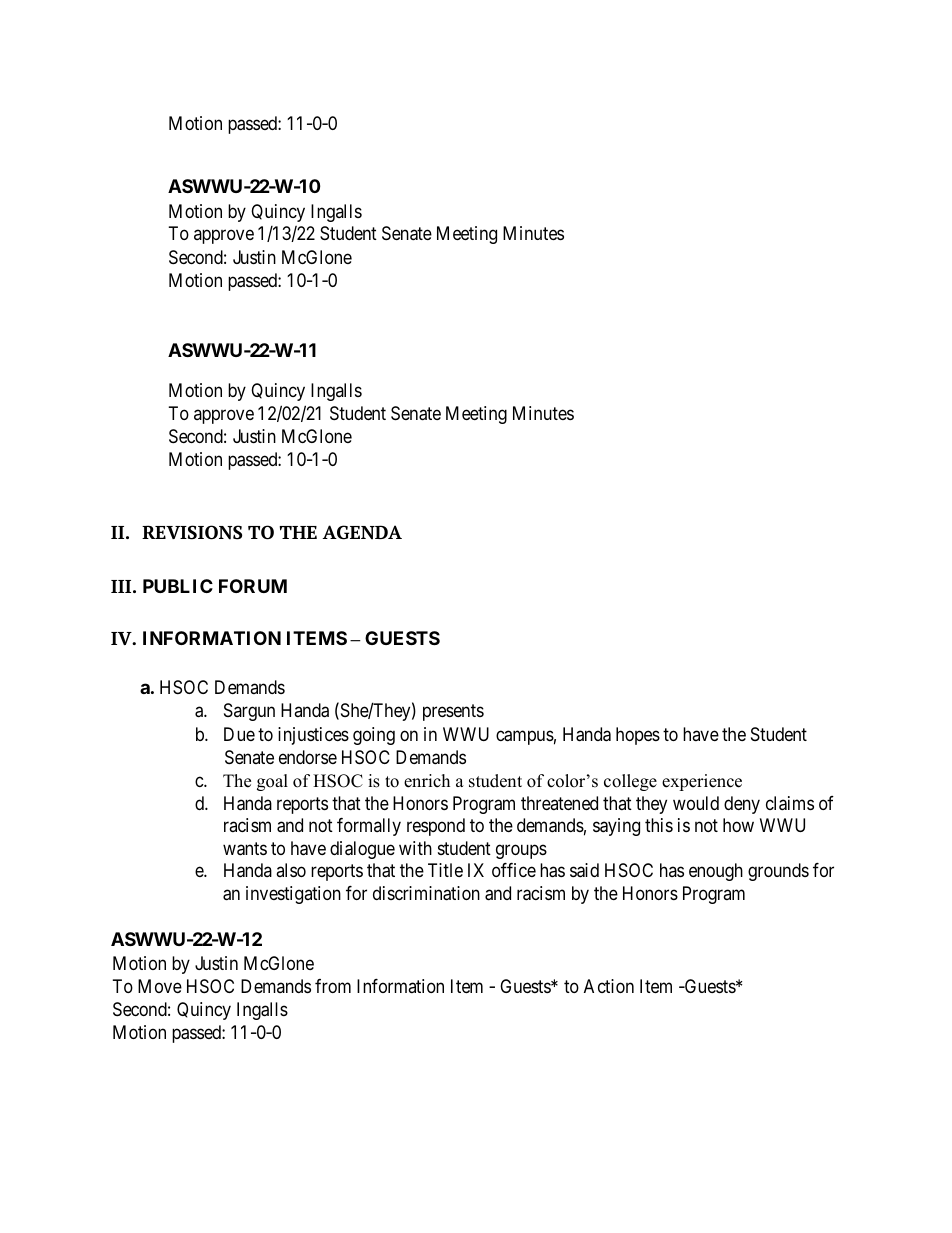 This screenshot has height=1233, width=952. I want to click on AGENDA, so click(362, 532).
